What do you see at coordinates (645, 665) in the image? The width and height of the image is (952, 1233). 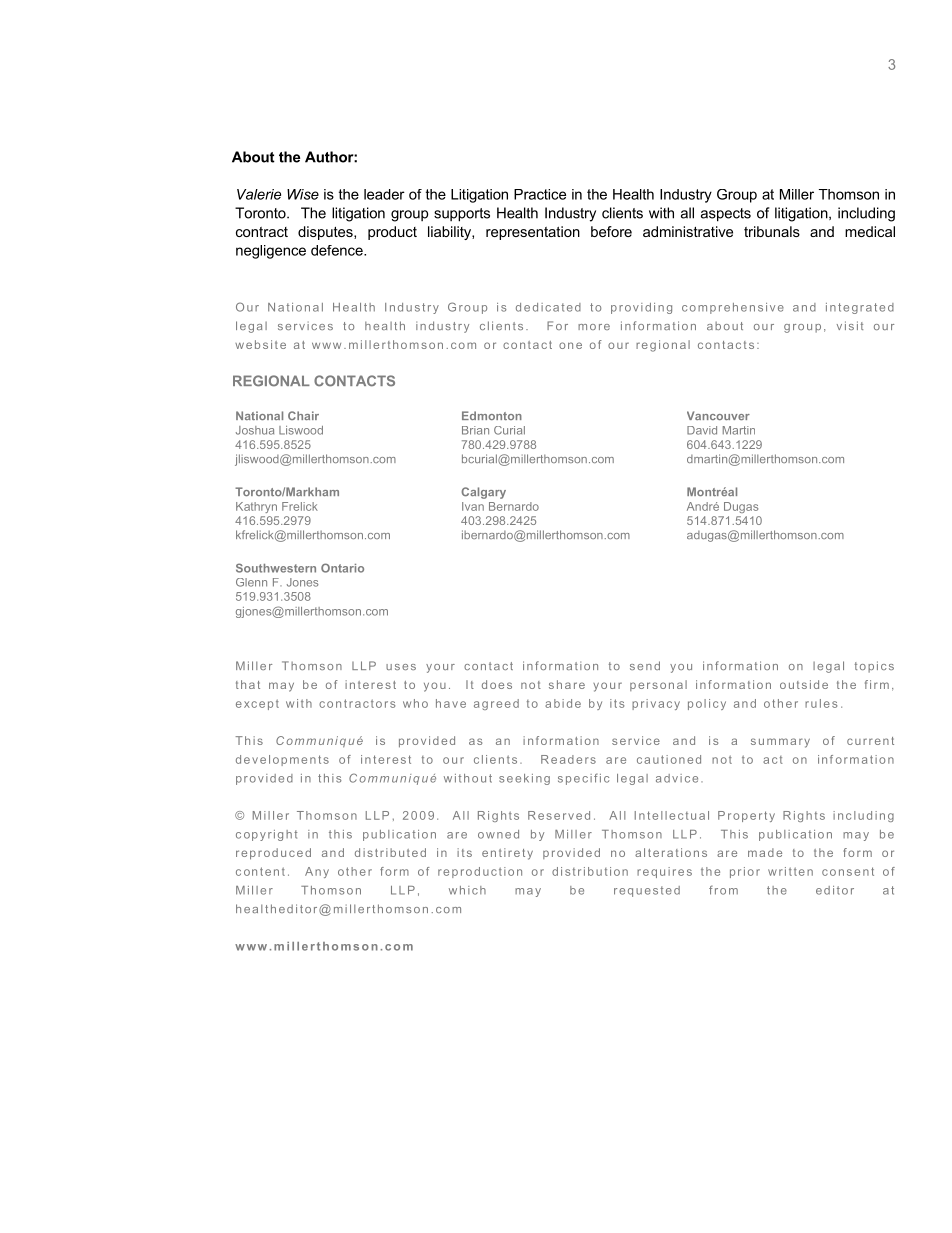 I see `send` at bounding box center [645, 665].
